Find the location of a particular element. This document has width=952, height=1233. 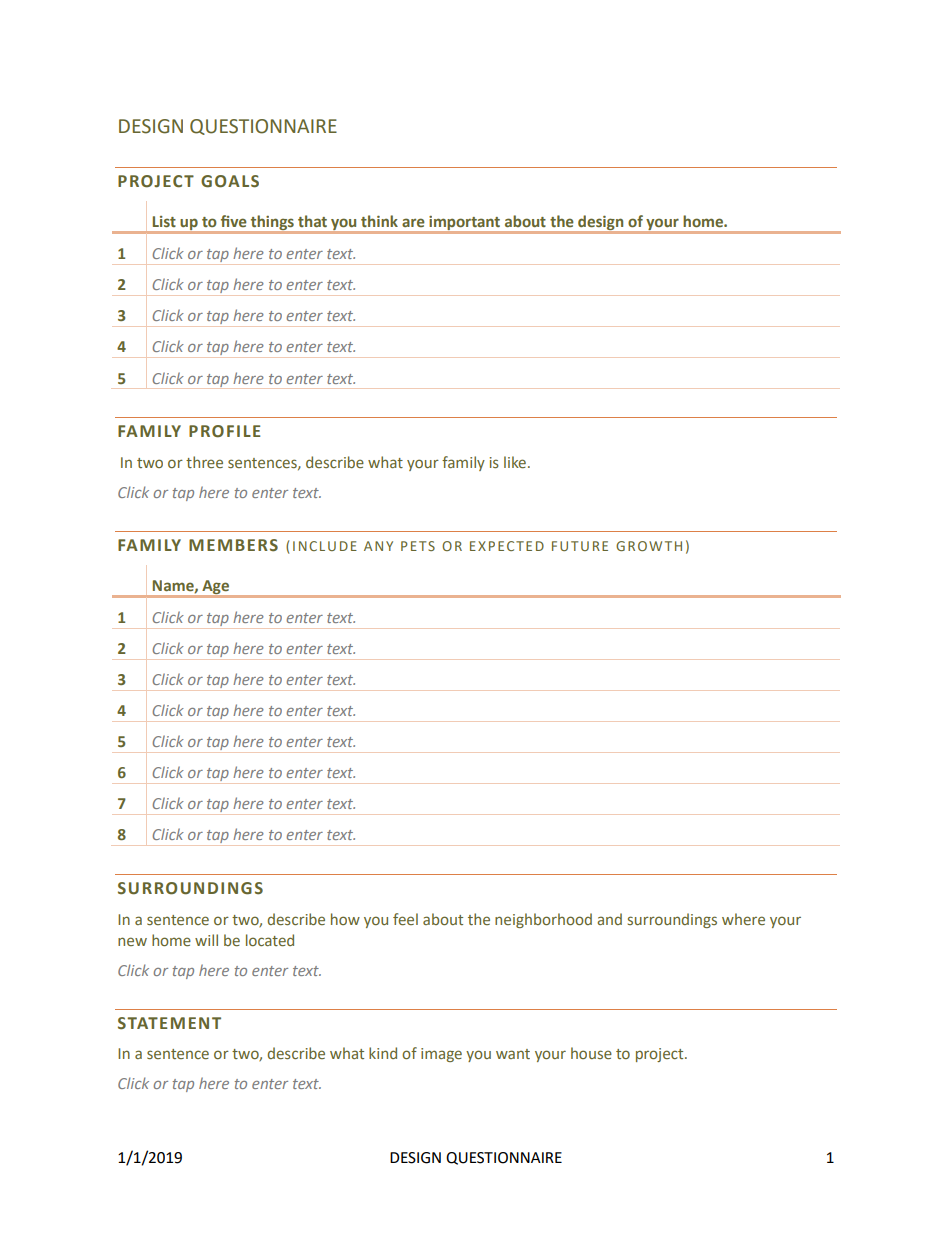

think is located at coordinates (379, 221).
